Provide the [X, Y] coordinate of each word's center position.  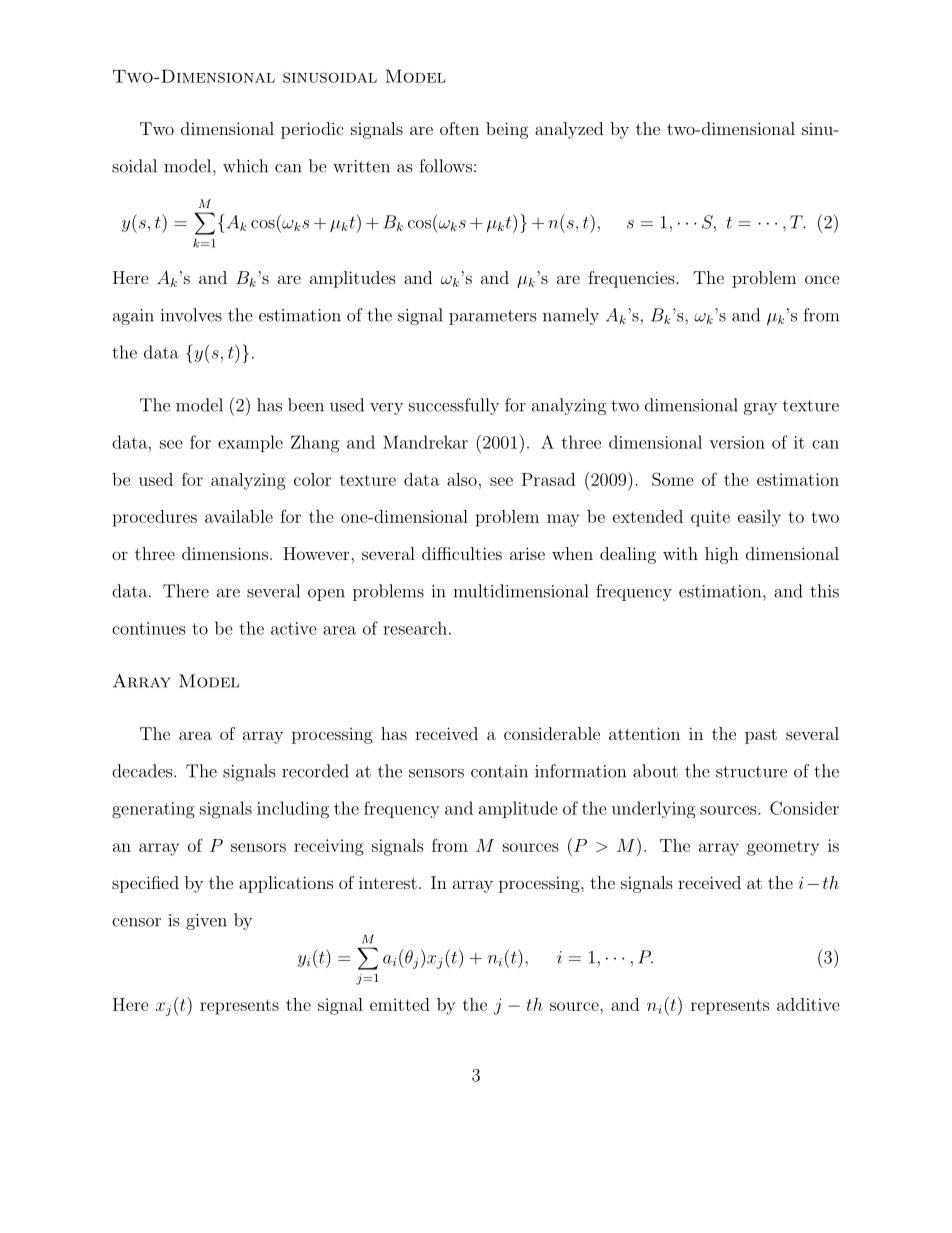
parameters [492, 317]
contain [499, 771]
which [245, 166]
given [206, 922]
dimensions [225, 553]
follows [445, 166]
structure [751, 772]
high [722, 555]
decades [143, 771]
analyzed [569, 130]
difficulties [462, 553]
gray [760, 409]
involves [191, 315]
